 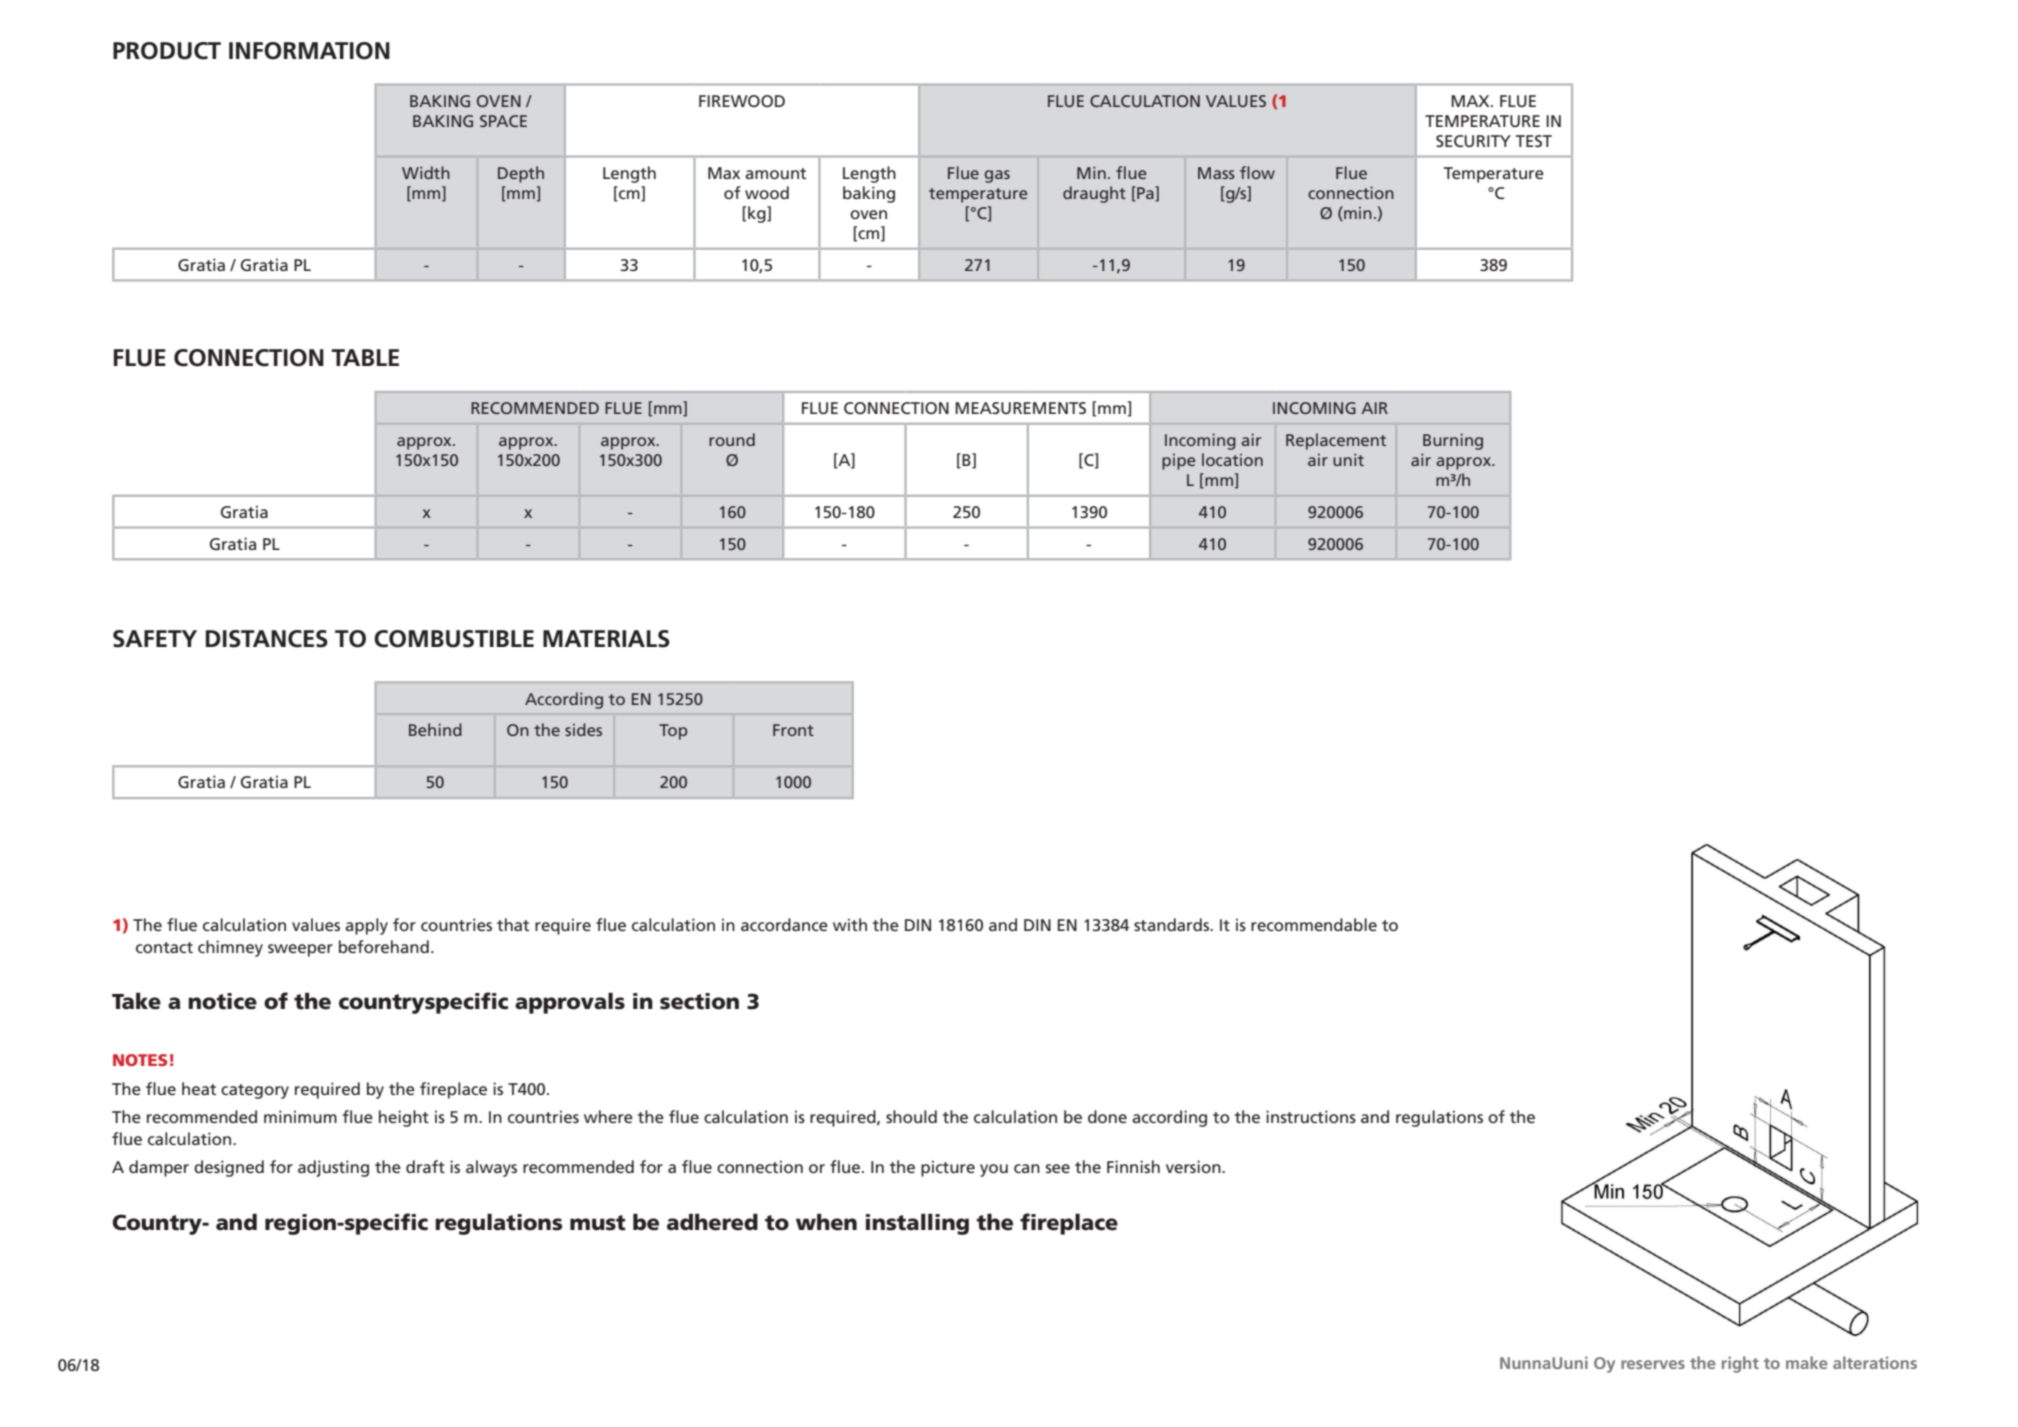 What do you see at coordinates (1314, 924) in the screenshot?
I see `recommendable` at bounding box center [1314, 924].
